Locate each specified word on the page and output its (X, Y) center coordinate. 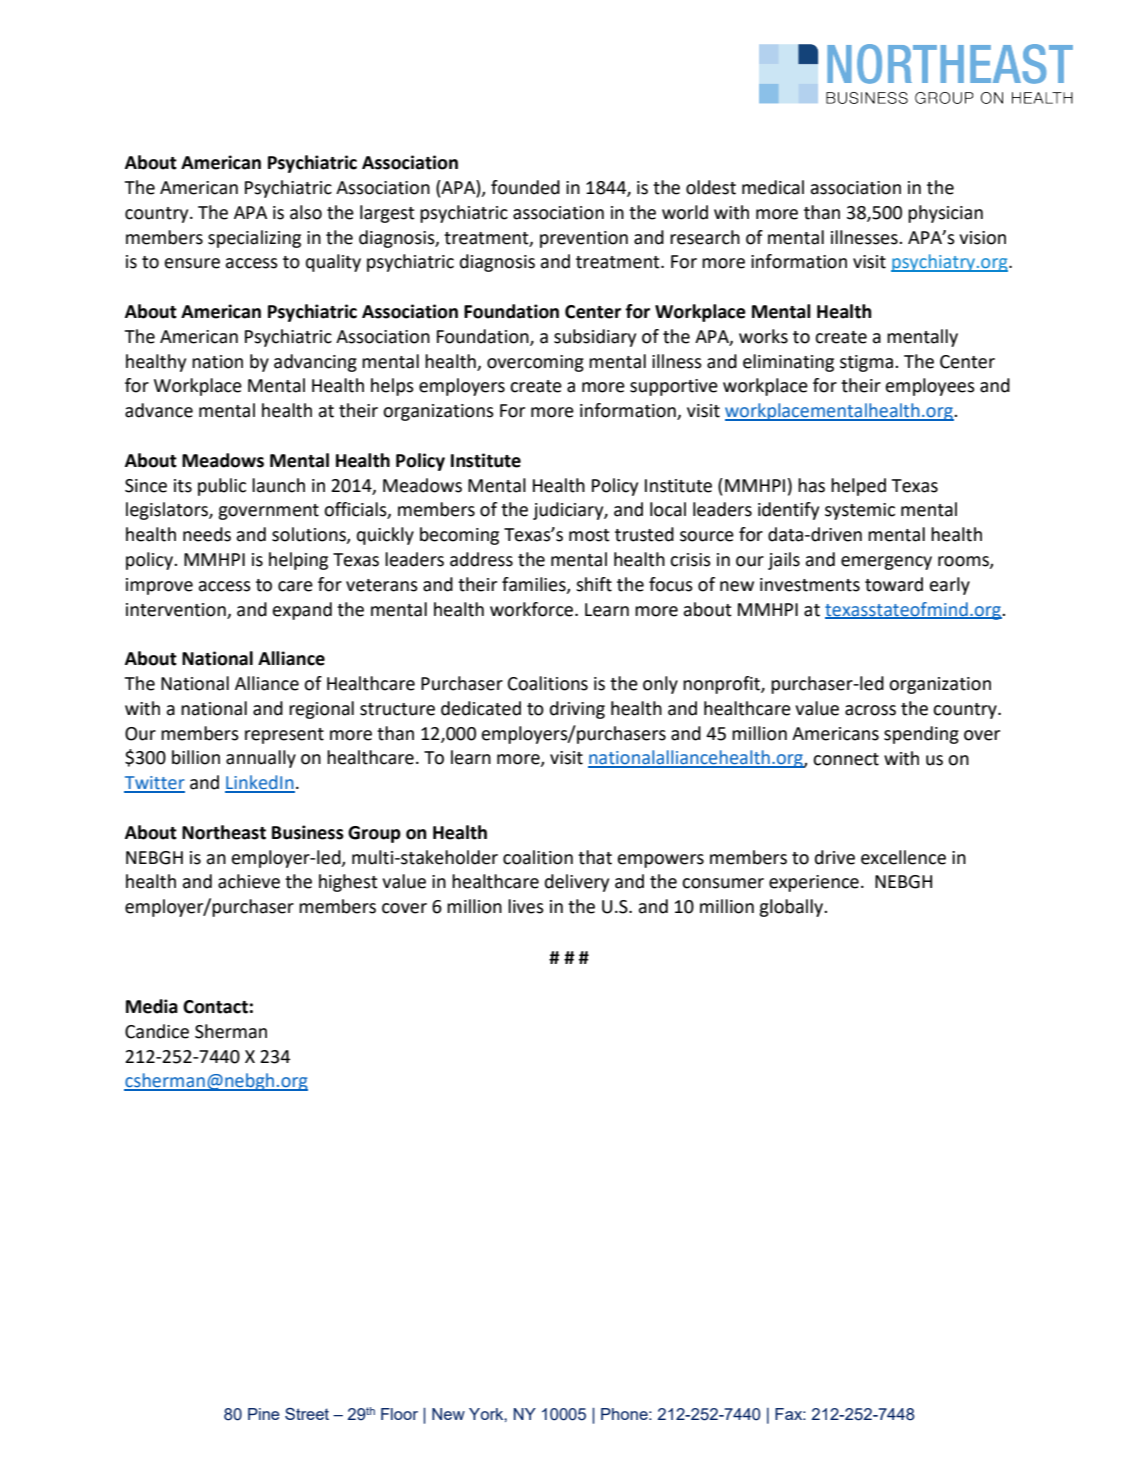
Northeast (224, 832)
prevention (584, 239)
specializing (254, 239)
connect (846, 759)
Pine (264, 1414)
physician (945, 214)
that (595, 857)
